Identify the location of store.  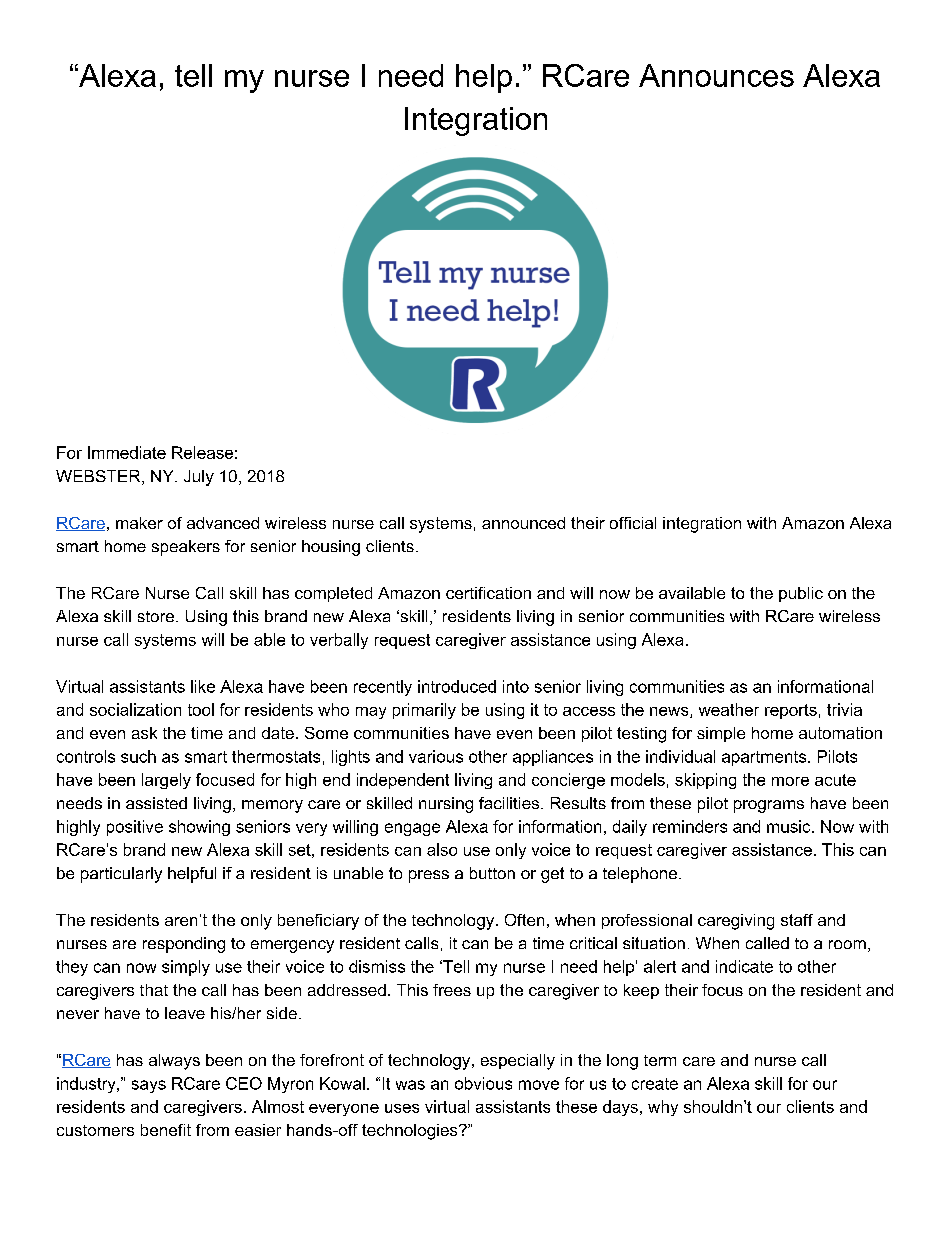
(157, 616).
